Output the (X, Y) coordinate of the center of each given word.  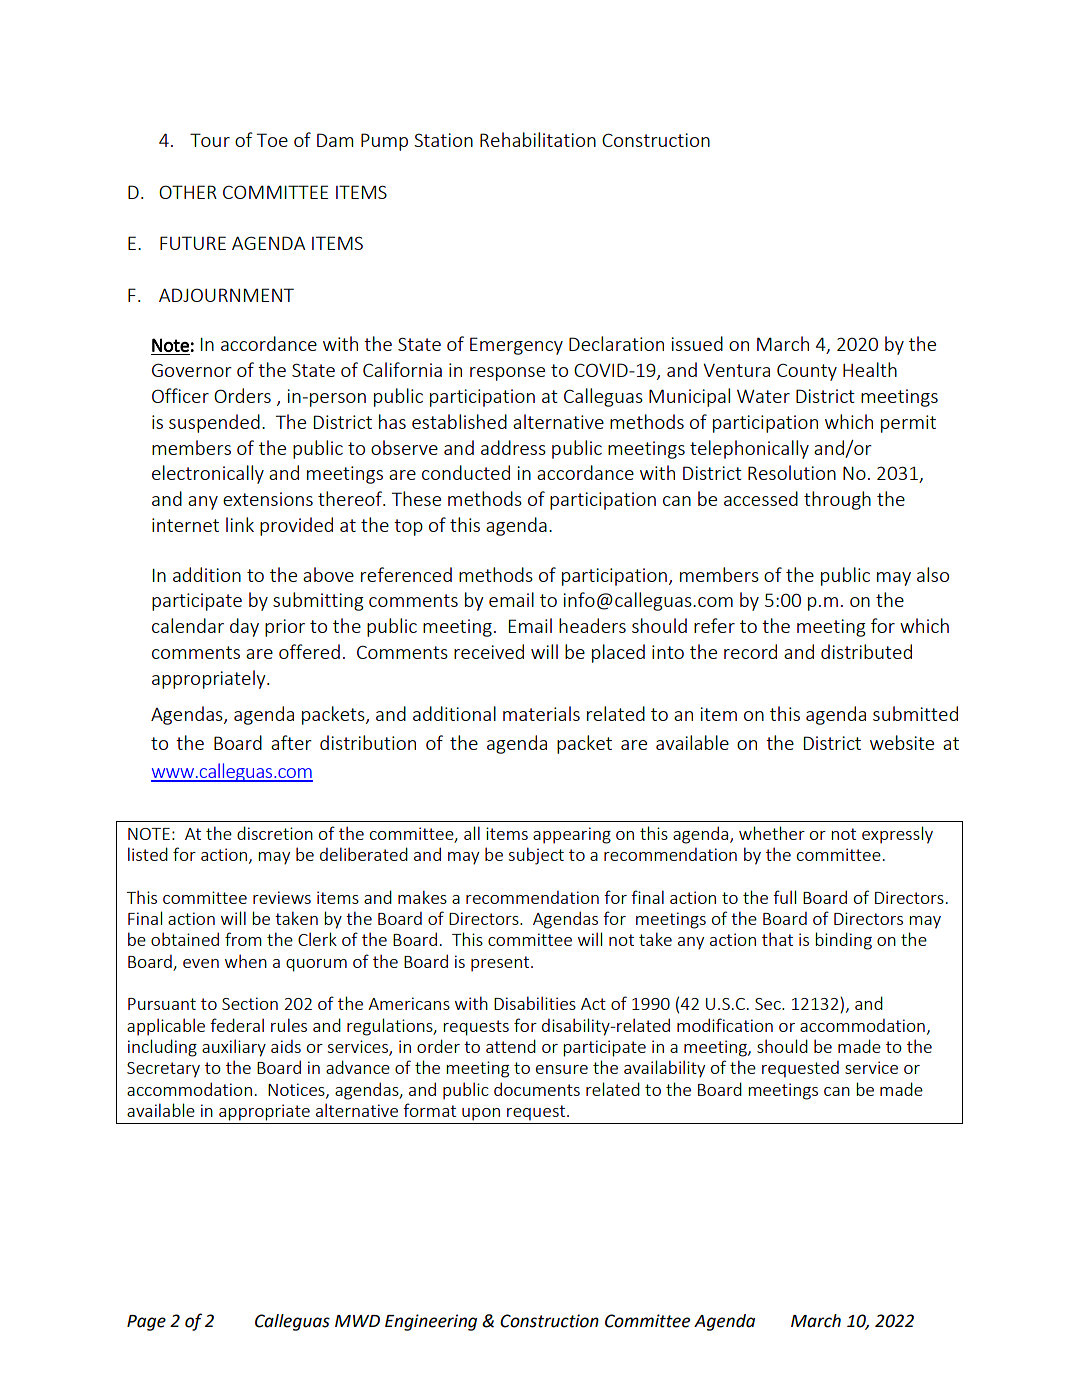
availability (664, 1069)
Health (870, 369)
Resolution (792, 472)
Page (146, 1323)
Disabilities (535, 1003)
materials (541, 713)
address (513, 447)
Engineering (431, 1322)
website (902, 742)
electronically (208, 474)
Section (250, 1003)
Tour (210, 140)
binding (843, 941)
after (291, 742)
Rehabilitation (538, 139)
